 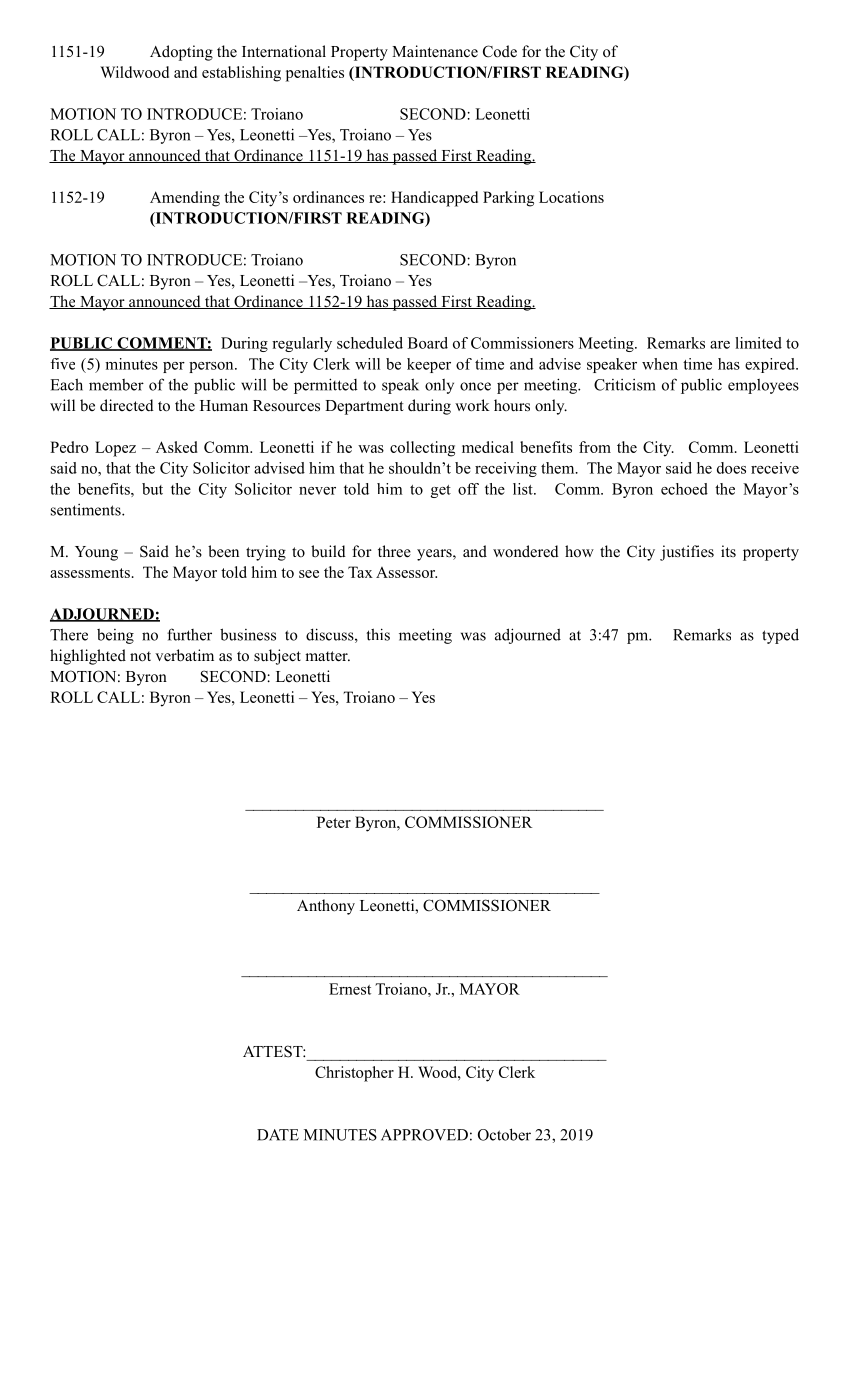 What do you see at coordinates (278, 1135) in the screenshot?
I see `DATE` at bounding box center [278, 1135].
